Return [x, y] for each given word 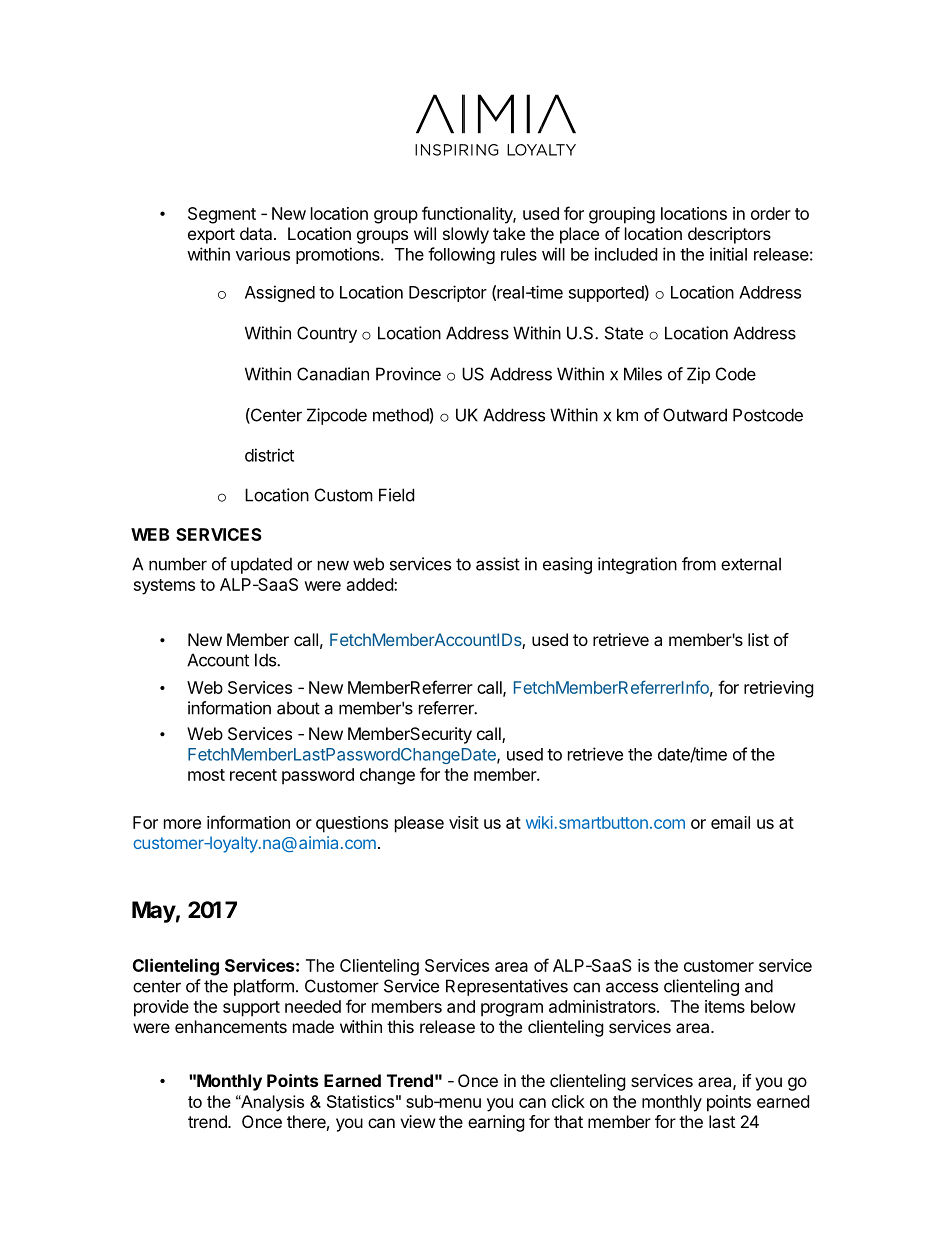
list [758, 639]
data [257, 233]
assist [498, 564]
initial [728, 254]
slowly [466, 235]
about [298, 708]
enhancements [231, 1026]
